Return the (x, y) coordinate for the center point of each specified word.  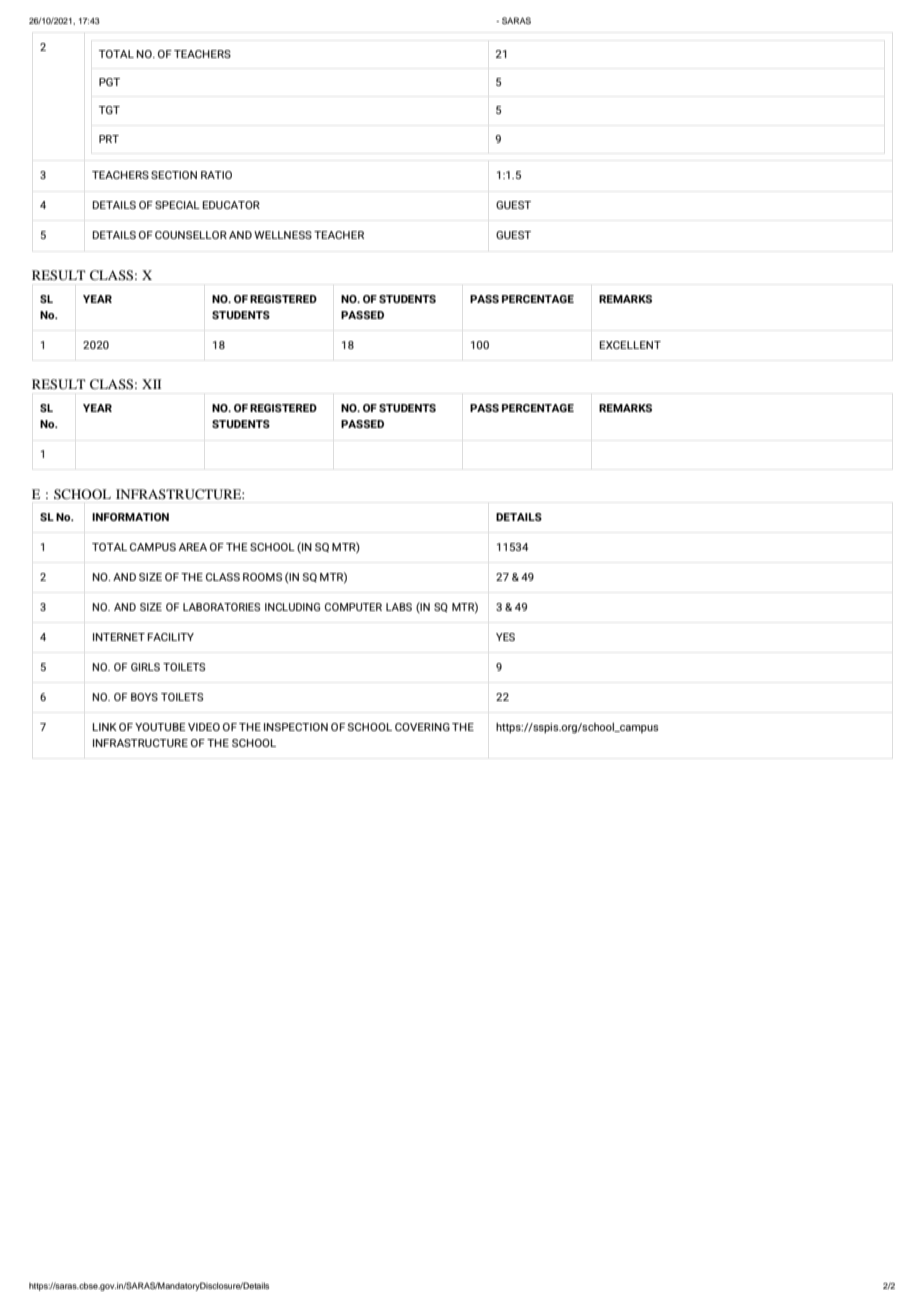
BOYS (144, 697)
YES (505, 637)
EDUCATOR (231, 205)
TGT (109, 110)
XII (151, 384)
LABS (399, 607)
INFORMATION (130, 517)
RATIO (216, 175)
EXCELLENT (630, 345)
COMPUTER (353, 607)
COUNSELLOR (191, 235)
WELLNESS (283, 235)
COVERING (422, 727)
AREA (193, 547)
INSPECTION (296, 727)
